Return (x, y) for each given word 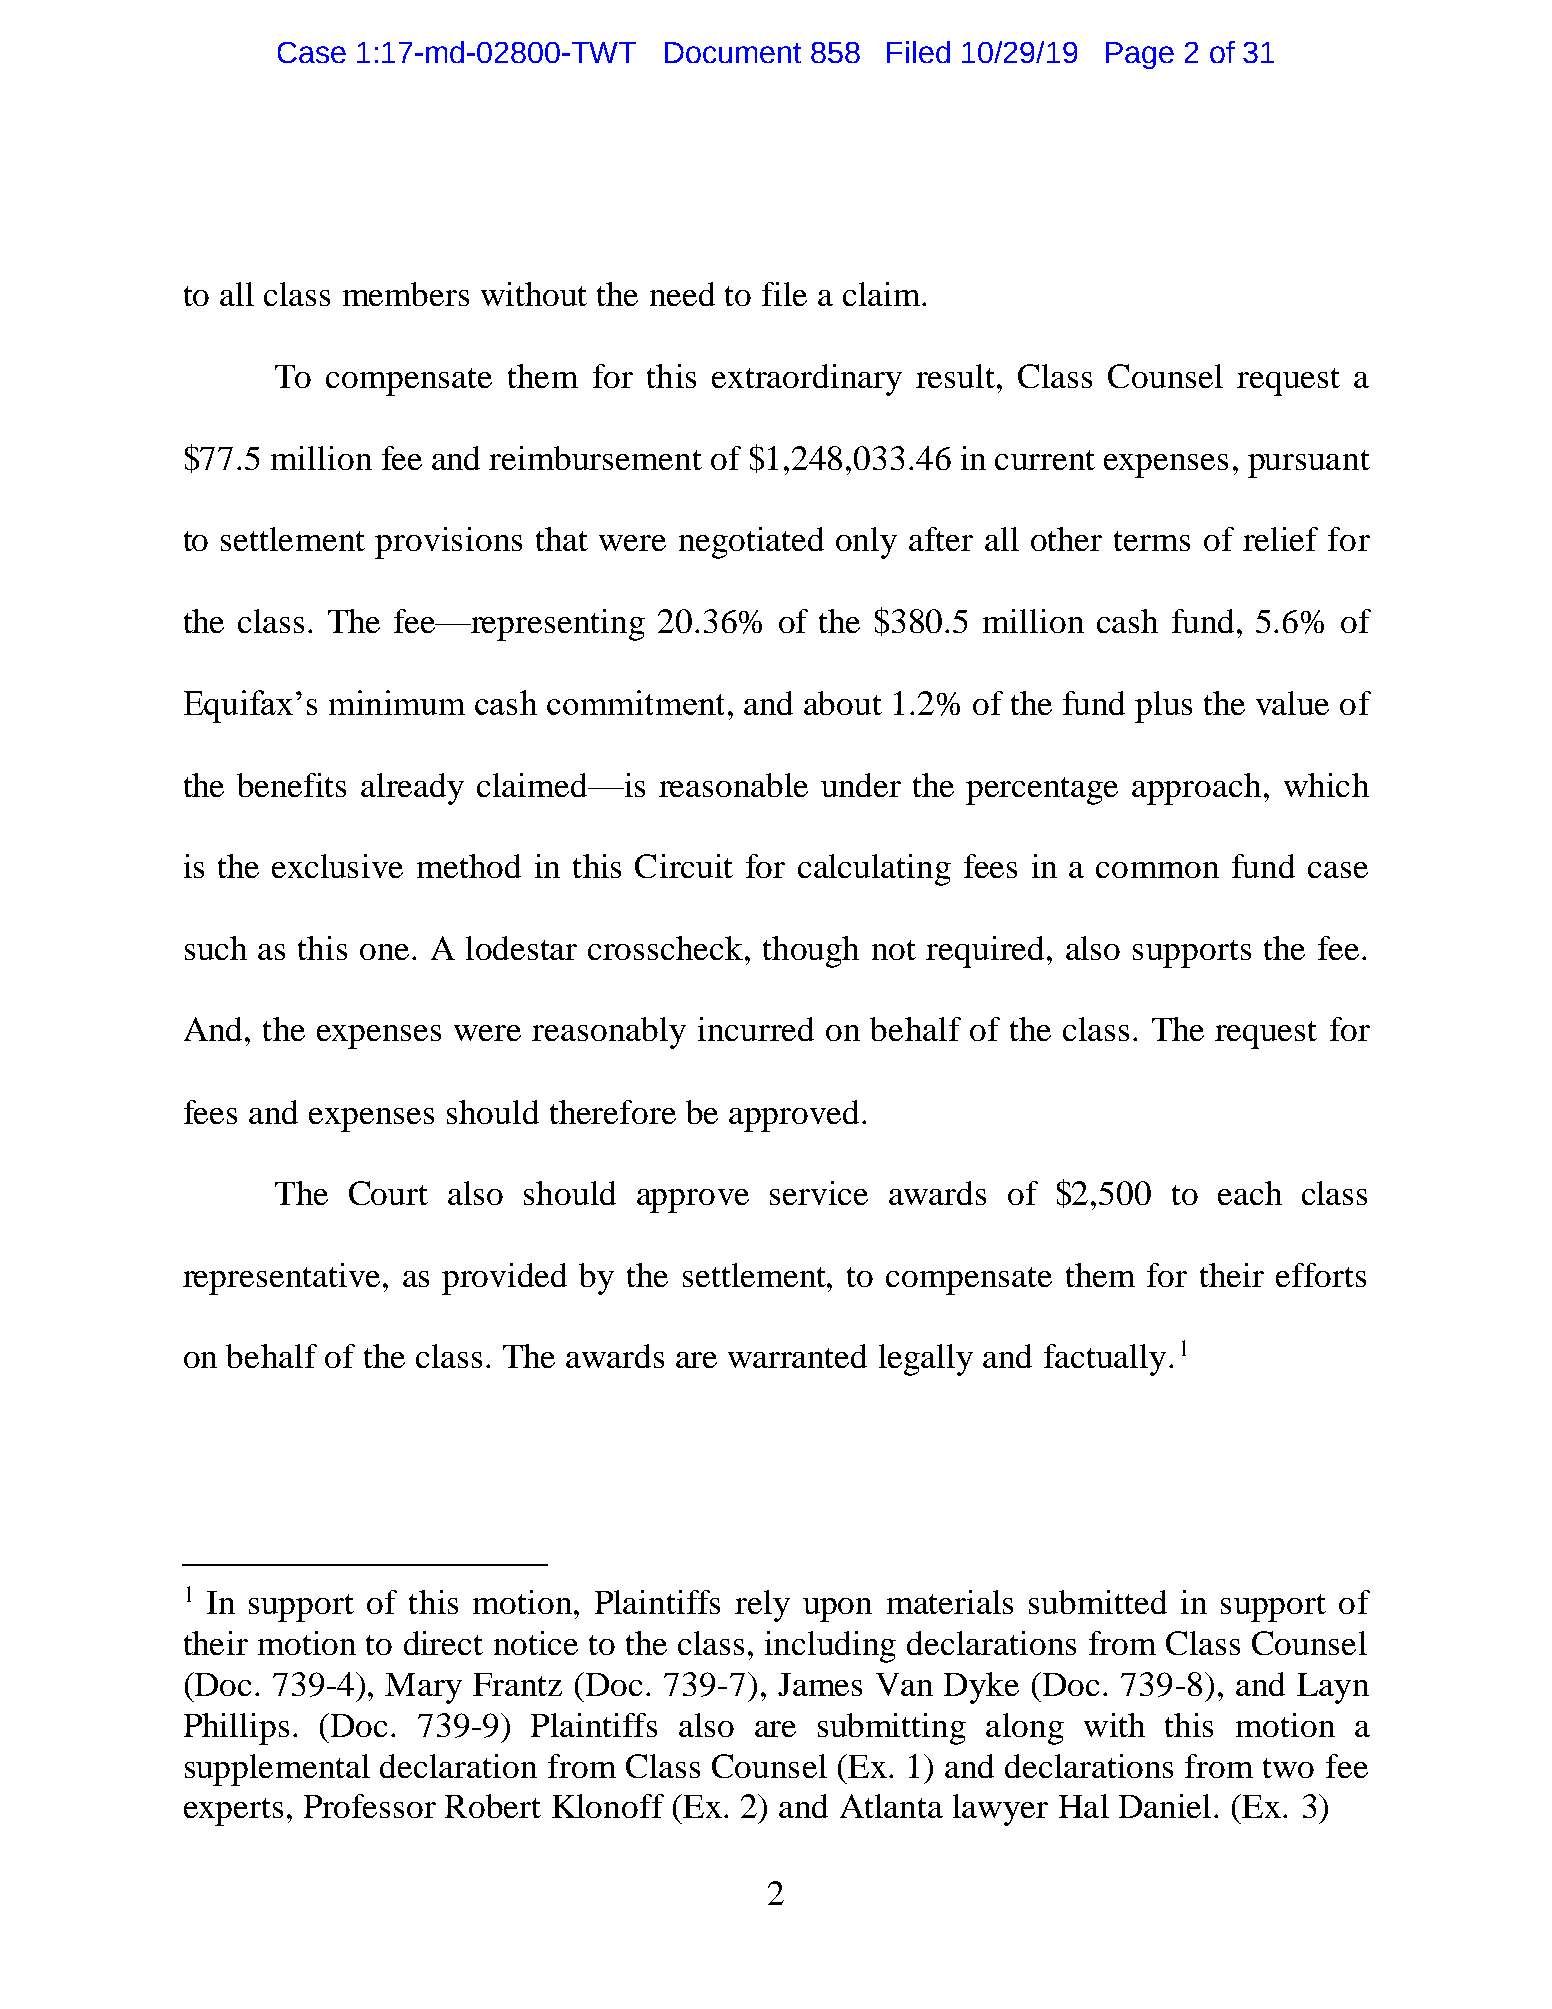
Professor (370, 1806)
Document (733, 52)
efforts (1321, 1275)
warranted (797, 1356)
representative (281, 1279)
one (384, 952)
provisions (448, 543)
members (406, 294)
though (811, 952)
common (1157, 870)
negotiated (751, 543)
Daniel (1165, 1806)
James (820, 1684)
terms (1152, 541)
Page (1140, 55)
